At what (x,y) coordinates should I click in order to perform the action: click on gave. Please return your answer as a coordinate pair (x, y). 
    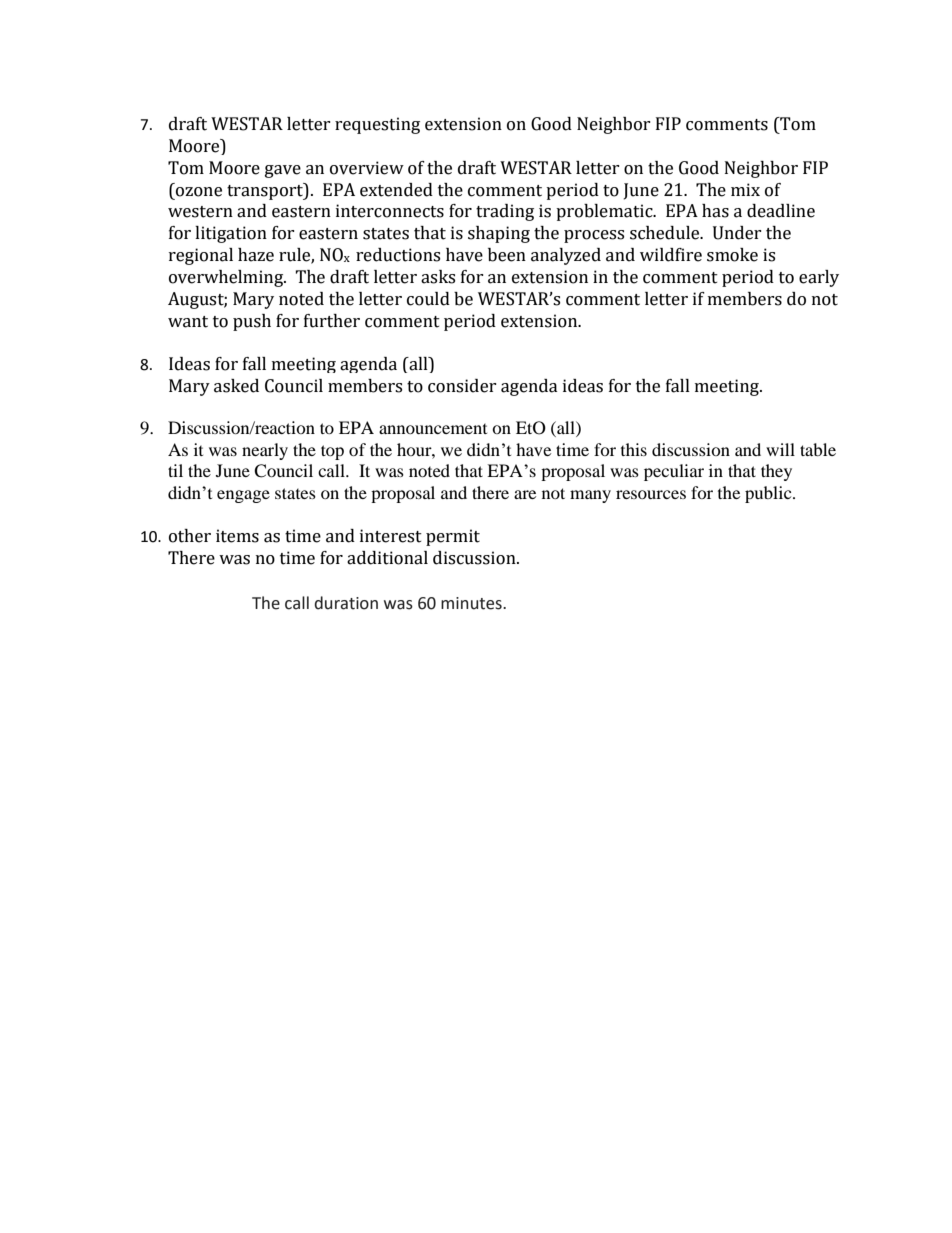
    Looking at the image, I should click on (283, 171).
